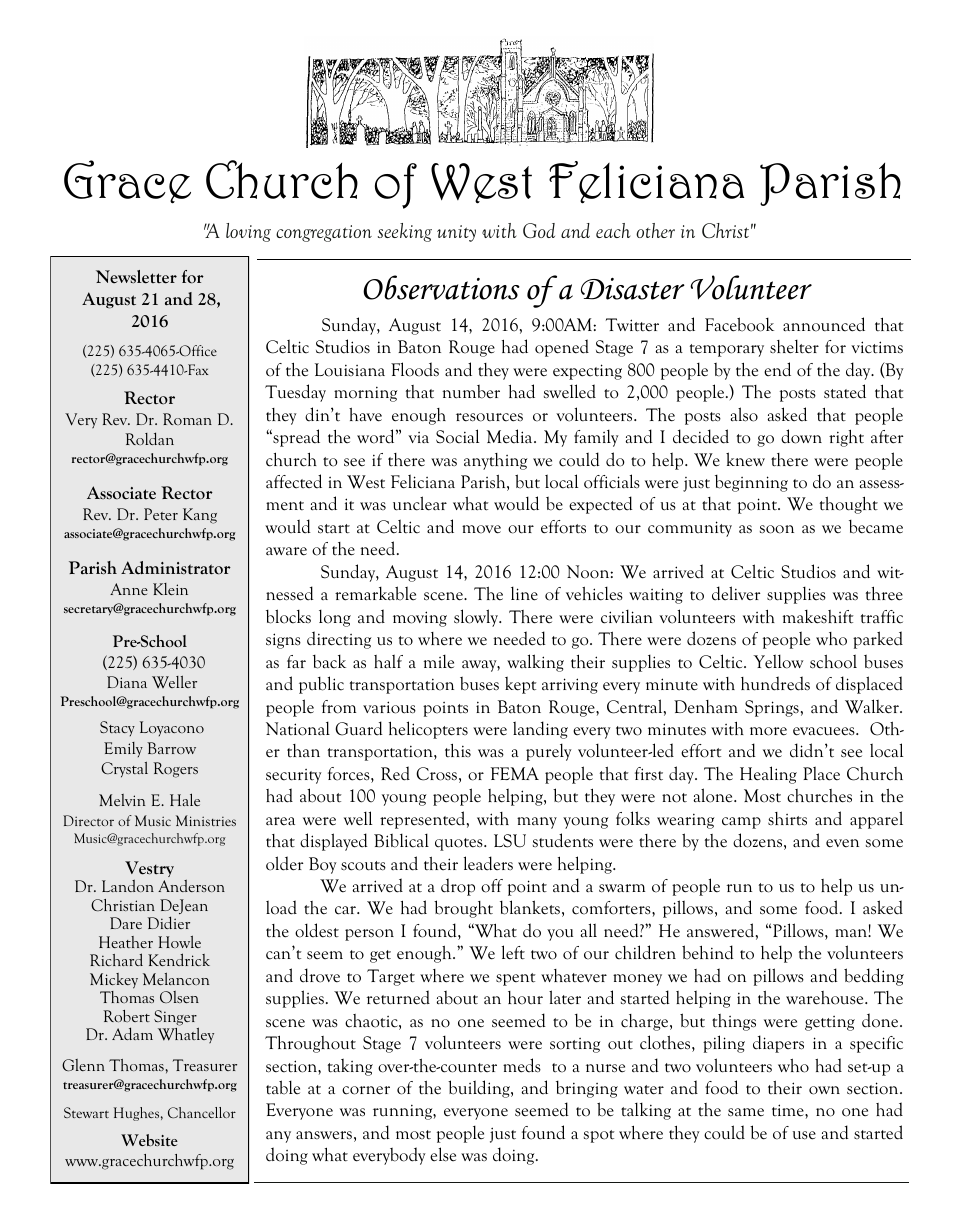 This screenshot has height=1232, width=953. Describe the element at coordinates (441, 287) in the screenshot. I see `Observations` at that location.
